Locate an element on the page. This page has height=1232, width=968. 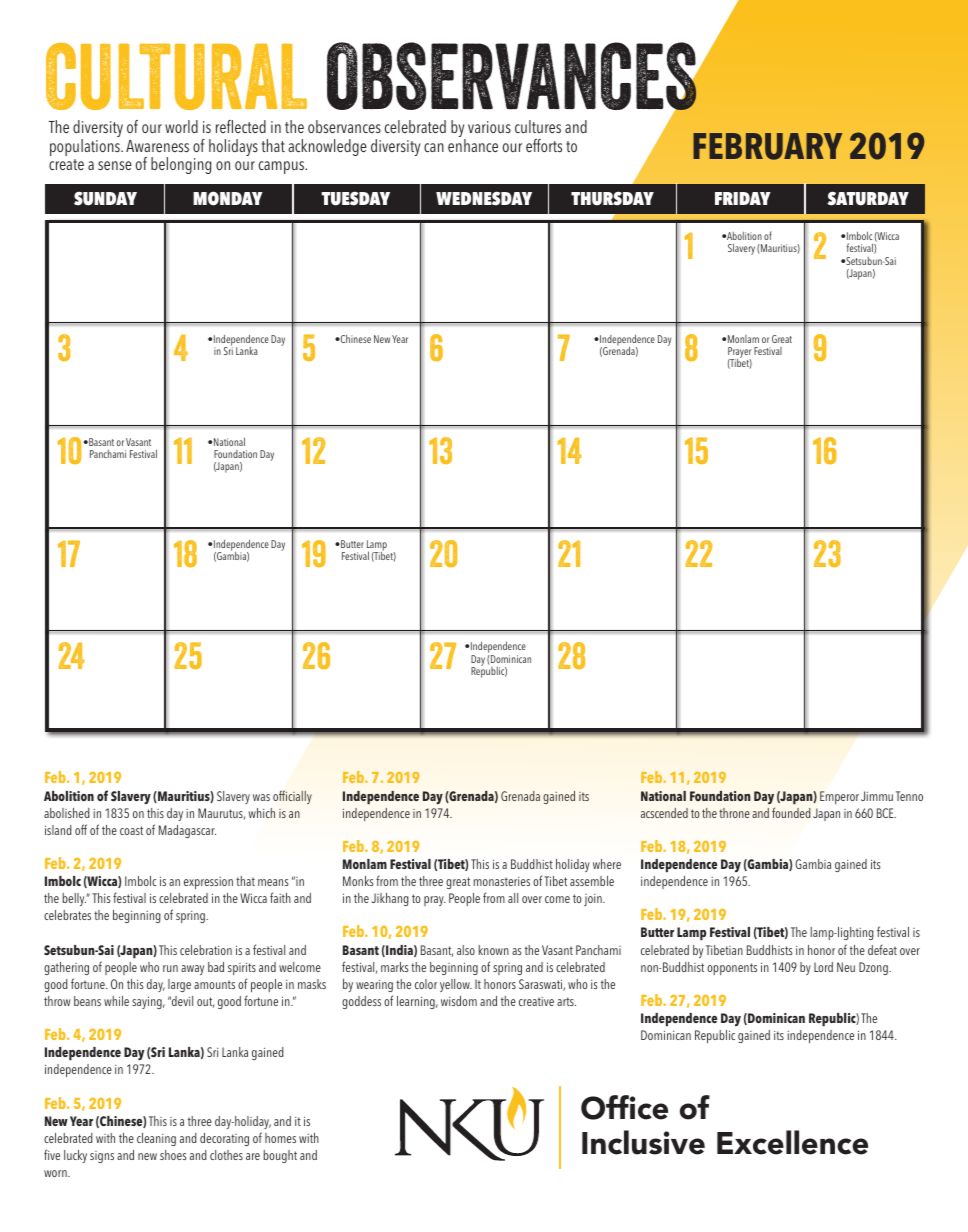
founded is located at coordinates (791, 812).
